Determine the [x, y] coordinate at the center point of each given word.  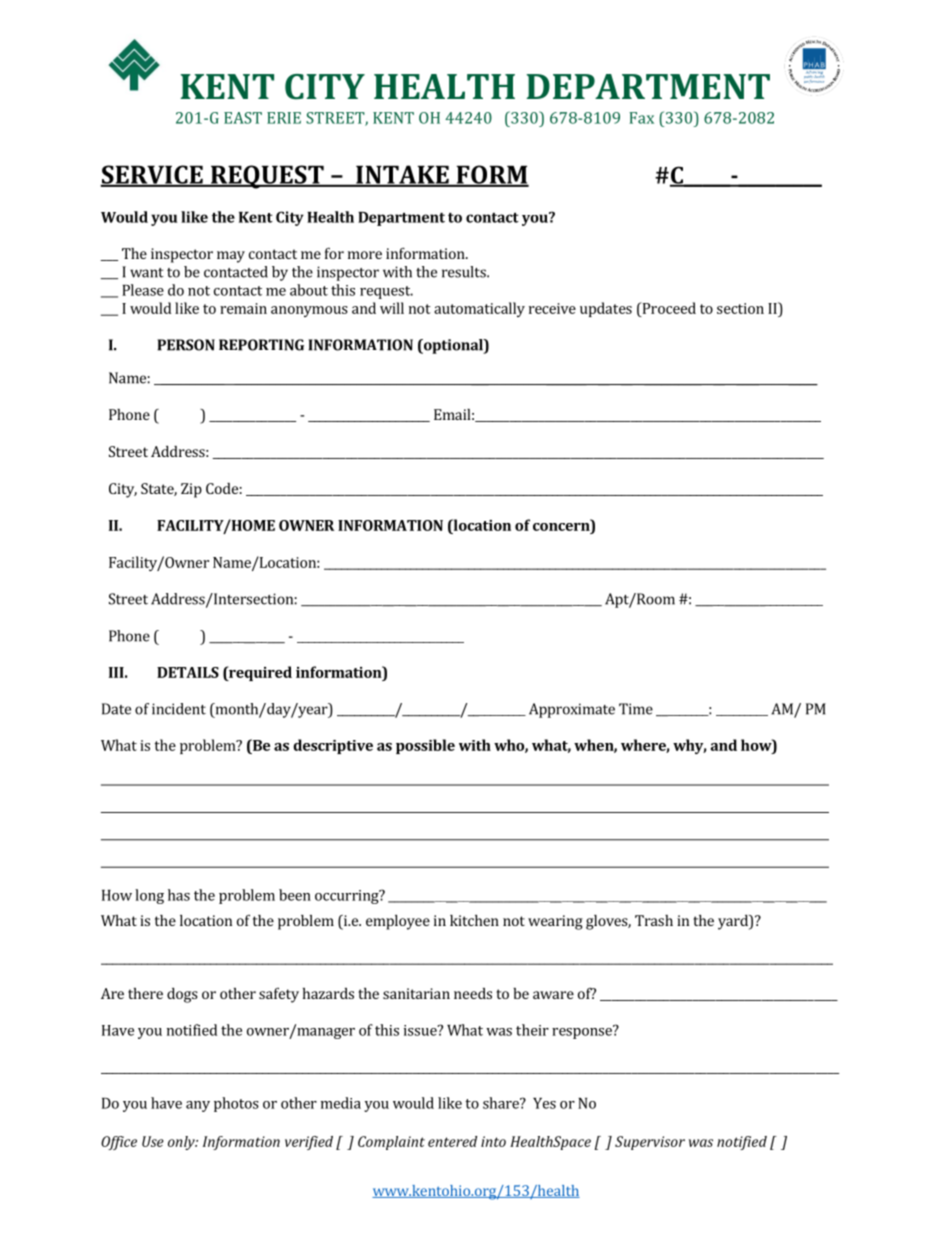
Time [636, 709]
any [198, 1106]
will [392, 308]
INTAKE [402, 175]
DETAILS [188, 672]
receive [552, 308]
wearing [555, 922]
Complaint [391, 1143]
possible [425, 746]
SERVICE [152, 175]
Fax [641, 118]
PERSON [186, 345]
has [179, 895]
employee [398, 922]
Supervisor [650, 1143]
